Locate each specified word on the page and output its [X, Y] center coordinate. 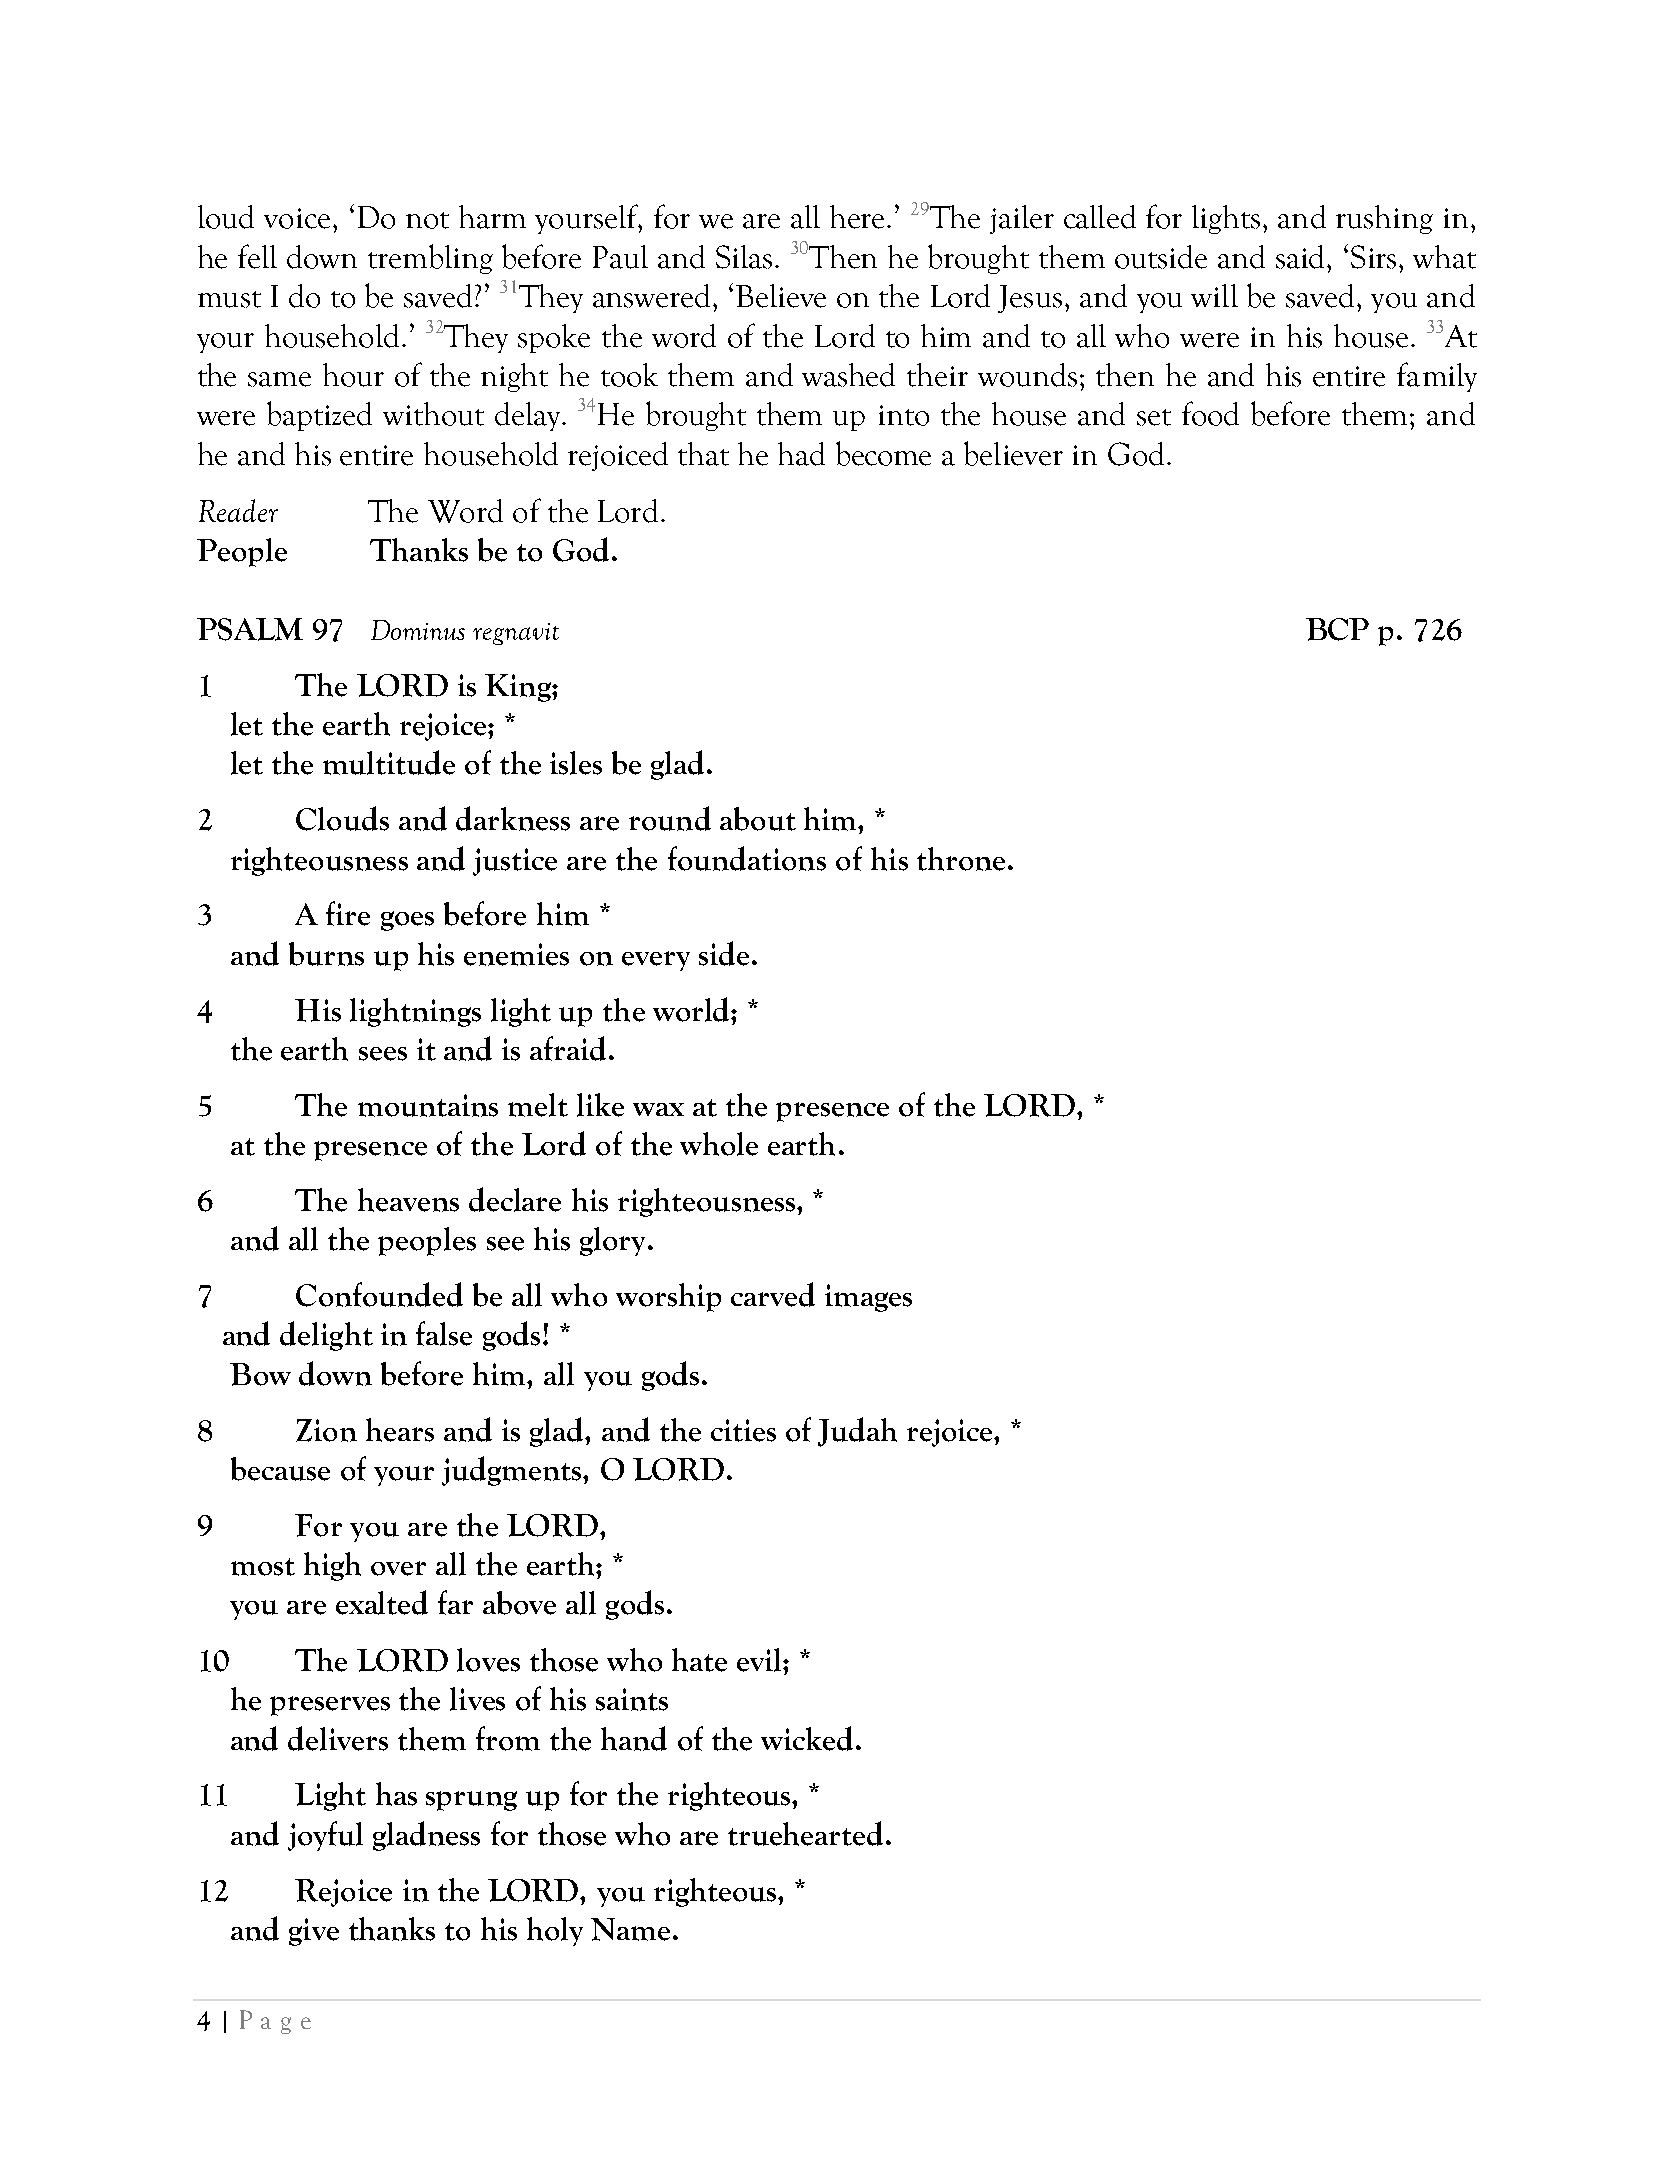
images [868, 1298]
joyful [325, 1836]
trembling [430, 259]
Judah [857, 1432]
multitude [389, 762]
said [1300, 257]
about [758, 819]
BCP [1337, 629]
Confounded [379, 1294]
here [857, 217]
